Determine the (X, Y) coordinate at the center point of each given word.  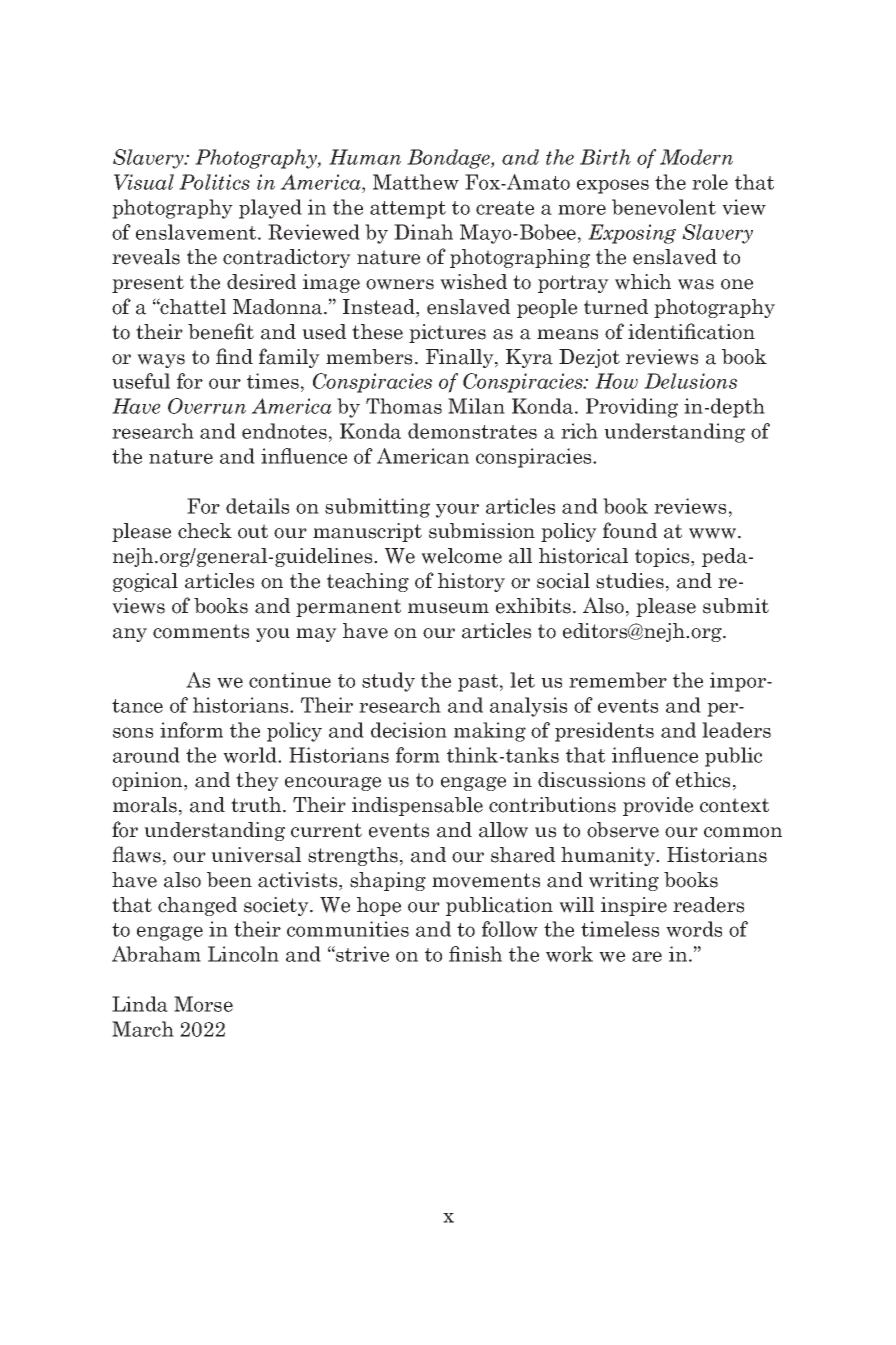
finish (475, 954)
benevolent (664, 207)
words (694, 929)
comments (201, 631)
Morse (203, 1004)
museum (448, 608)
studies (630, 581)
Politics (214, 182)
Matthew (416, 182)
